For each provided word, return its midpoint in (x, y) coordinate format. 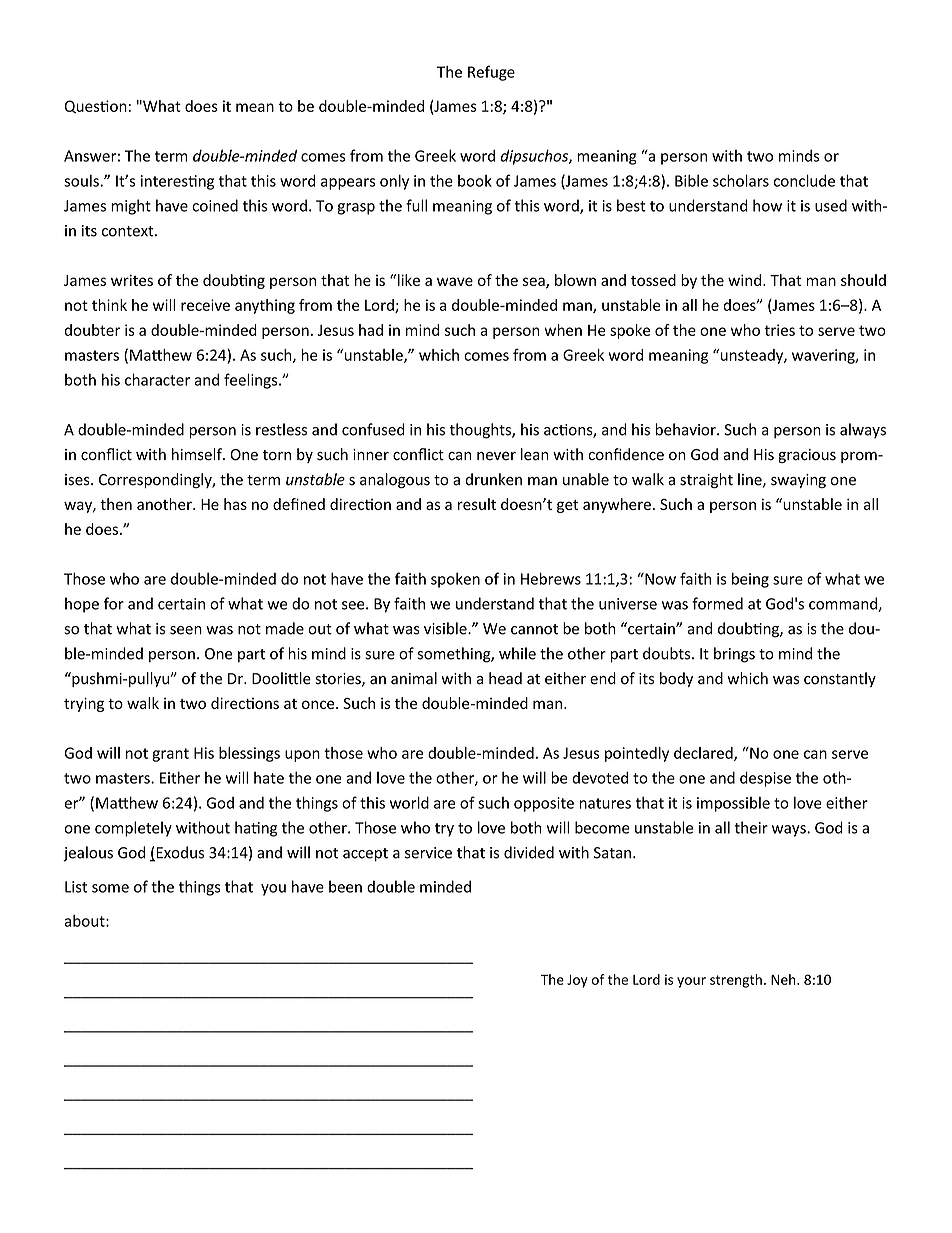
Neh (784, 979)
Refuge (491, 73)
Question (96, 107)
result (477, 504)
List (76, 887)
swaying (798, 481)
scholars (741, 180)
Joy (577, 981)
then (116, 504)
